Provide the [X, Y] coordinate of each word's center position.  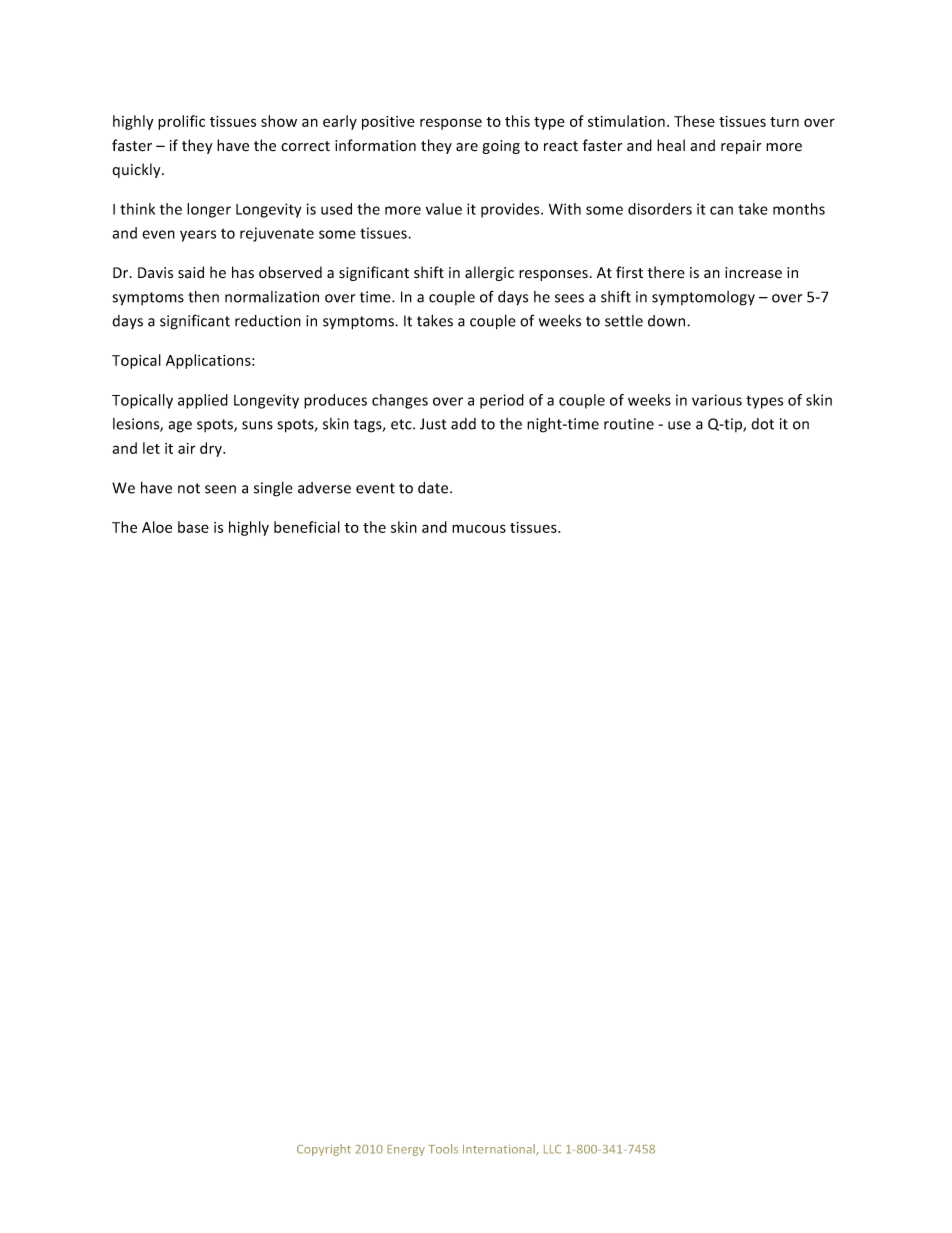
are [467, 147]
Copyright [324, 1150]
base [193, 527]
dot [762, 424]
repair [741, 147]
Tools [443, 1149]
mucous [479, 528]
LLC [552, 1149]
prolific [181, 122]
